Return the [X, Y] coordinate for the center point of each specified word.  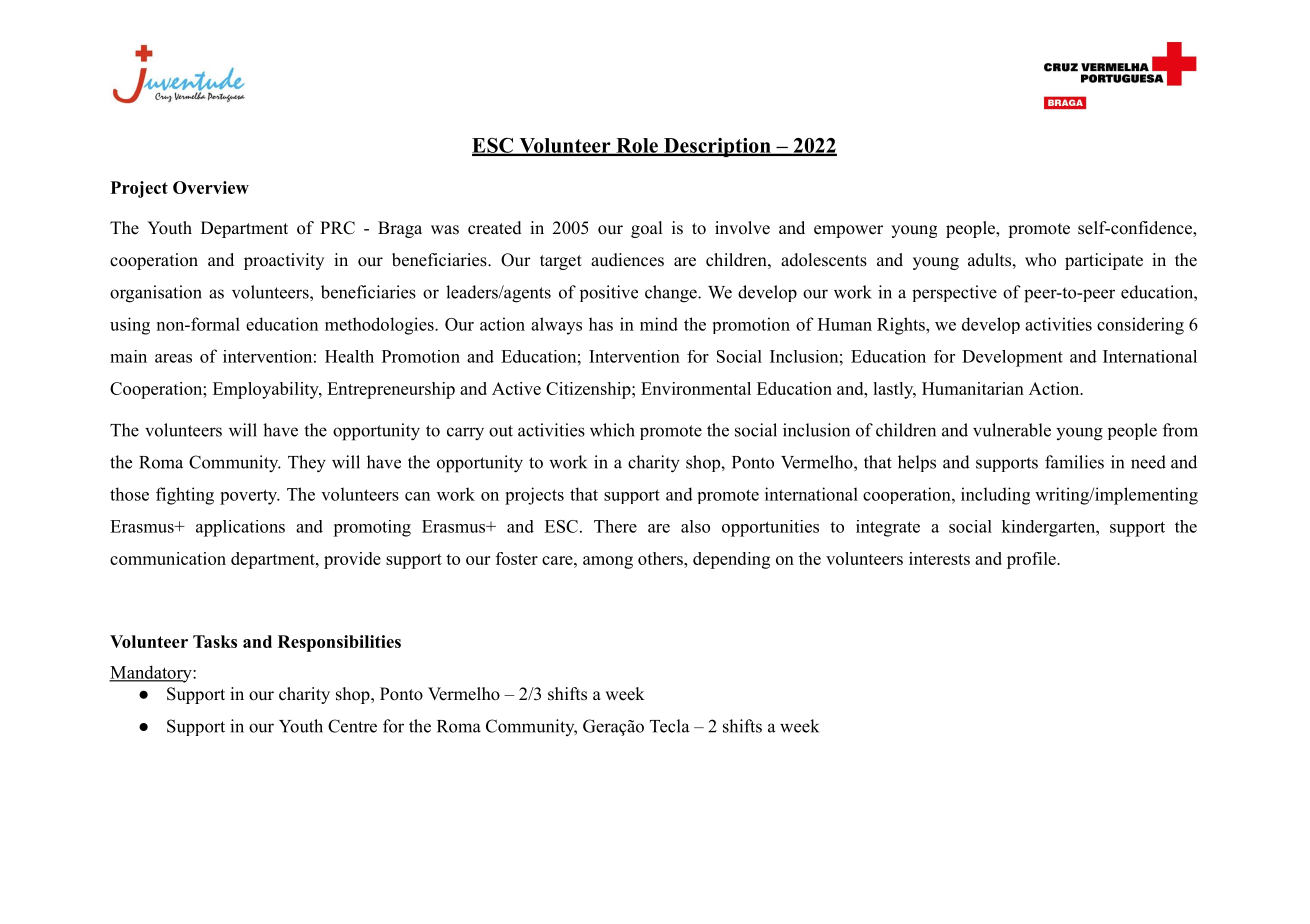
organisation [156, 294]
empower [848, 231]
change [672, 294]
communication [168, 558]
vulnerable [1012, 430]
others [661, 558]
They [307, 464]
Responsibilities [339, 643]
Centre [352, 726]
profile [1032, 560]
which [612, 430]
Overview [211, 187]
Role [637, 146]
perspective [954, 293]
